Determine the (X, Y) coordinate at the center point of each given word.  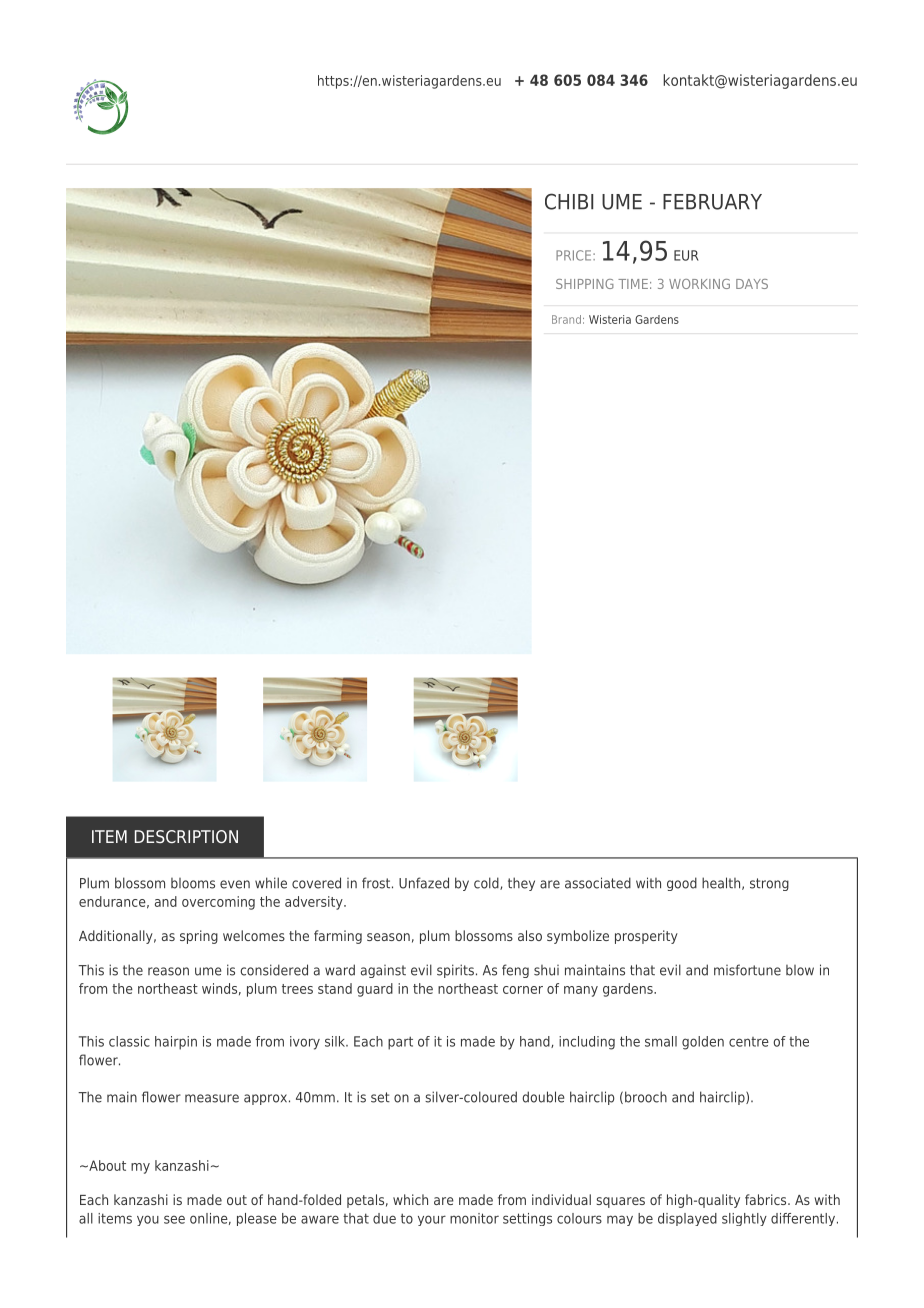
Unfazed (424, 883)
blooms (193, 883)
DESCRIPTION (186, 836)
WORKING (699, 284)
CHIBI (569, 201)
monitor (474, 1218)
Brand (566, 319)
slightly (744, 1219)
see (174, 1219)
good (682, 884)
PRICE (575, 255)
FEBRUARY (712, 202)
